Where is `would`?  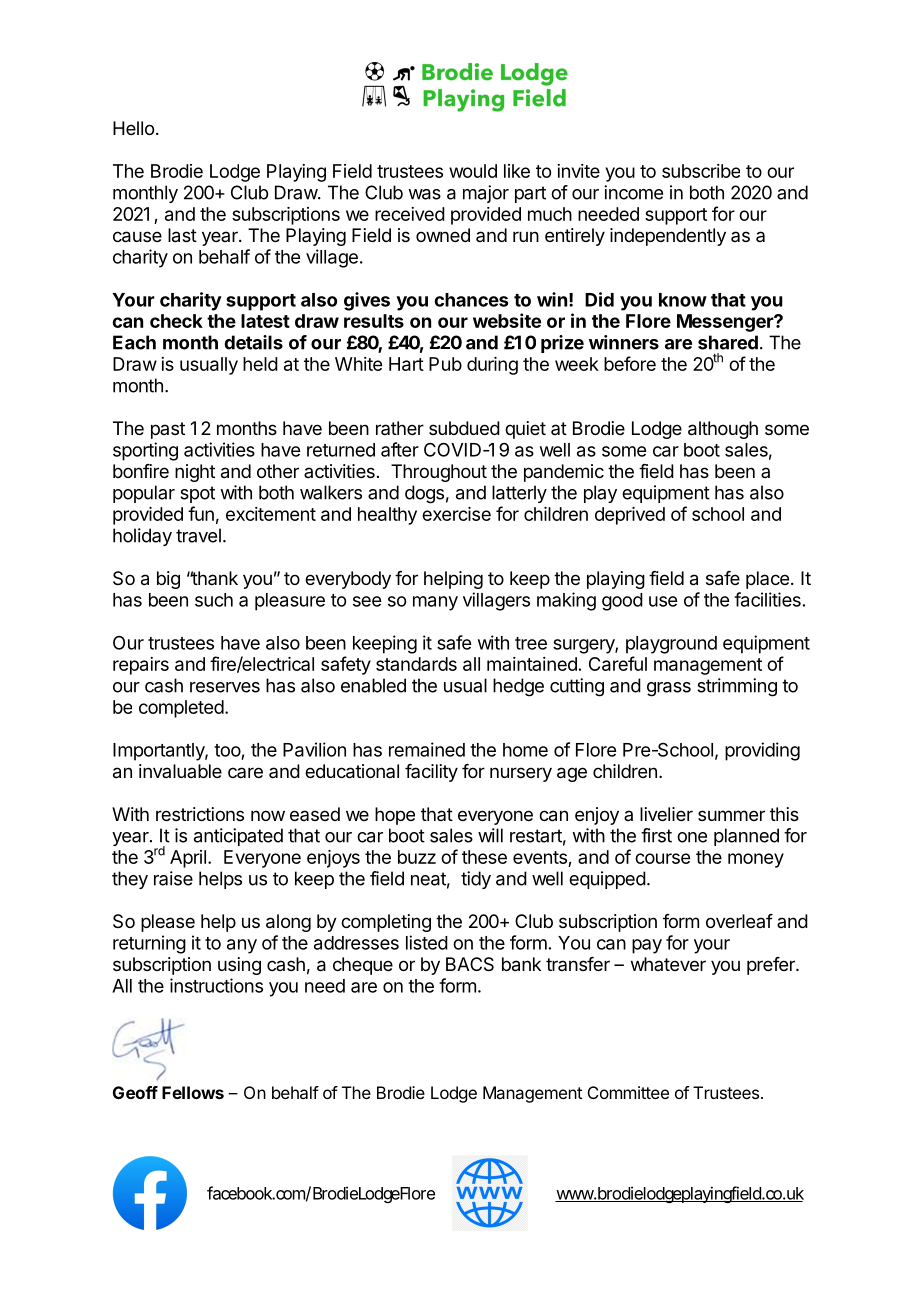
would is located at coordinates (473, 171).
